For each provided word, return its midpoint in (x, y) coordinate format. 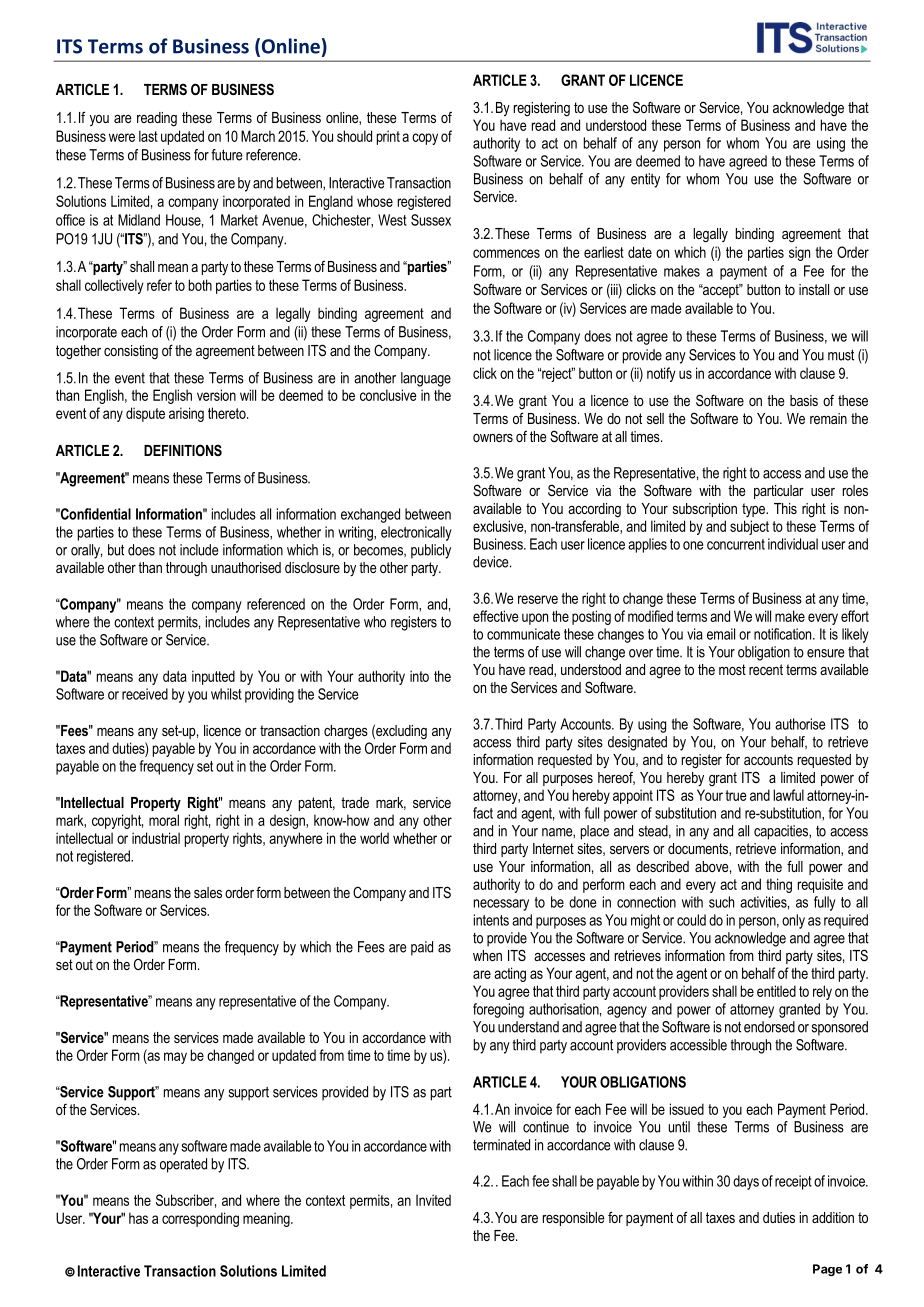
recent (766, 669)
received (145, 694)
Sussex (431, 220)
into (419, 676)
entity (645, 180)
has (138, 1218)
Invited (433, 1200)
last (148, 136)
